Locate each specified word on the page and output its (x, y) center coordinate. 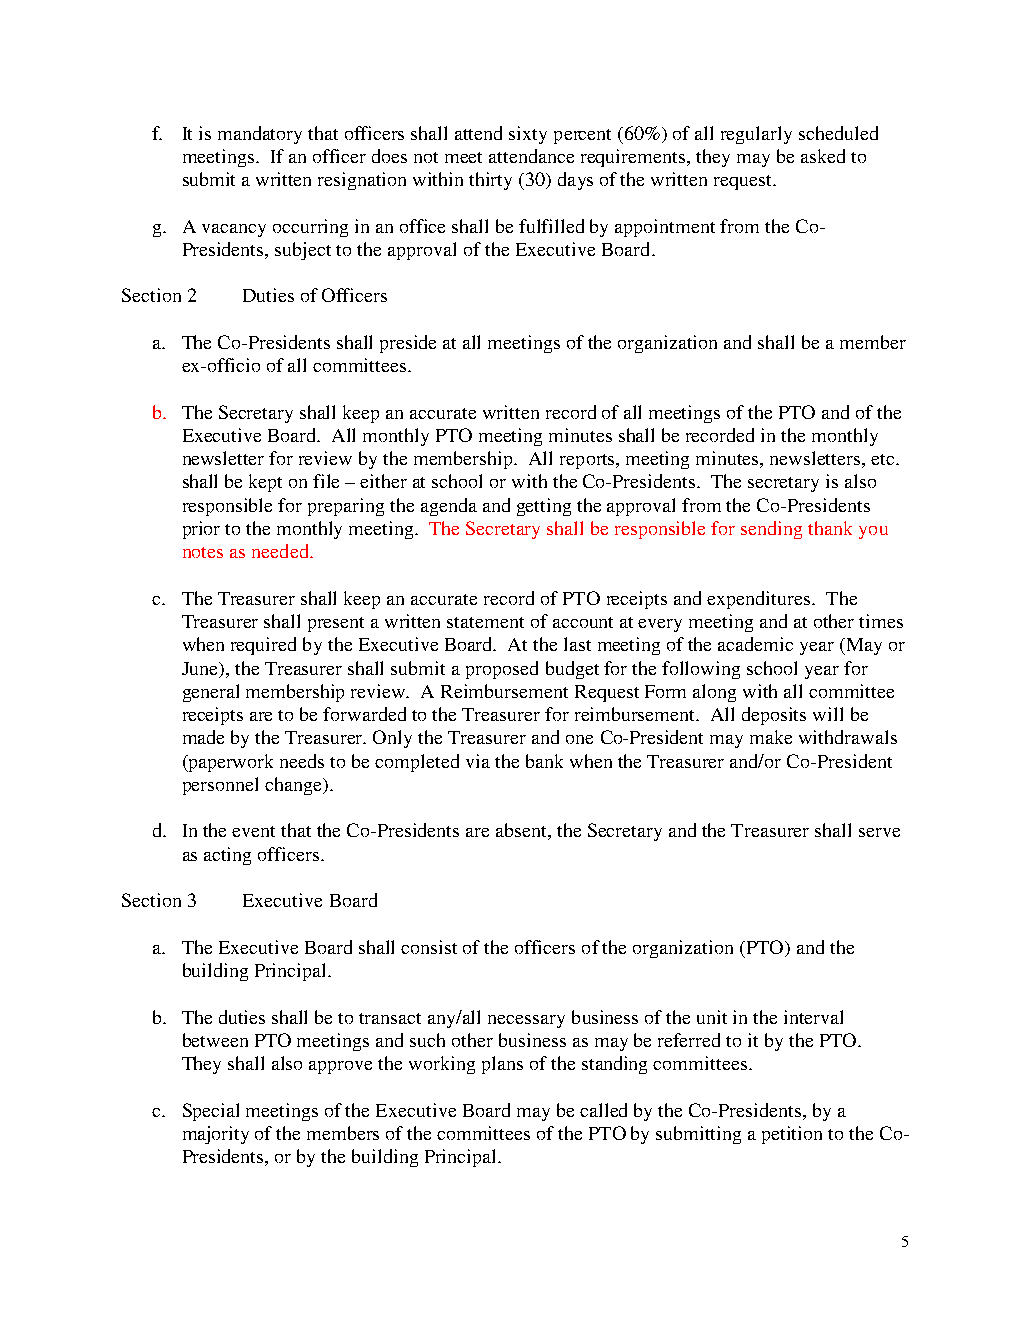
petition (792, 1135)
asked (823, 156)
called (603, 1110)
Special (211, 1112)
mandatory (260, 135)
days (575, 181)
